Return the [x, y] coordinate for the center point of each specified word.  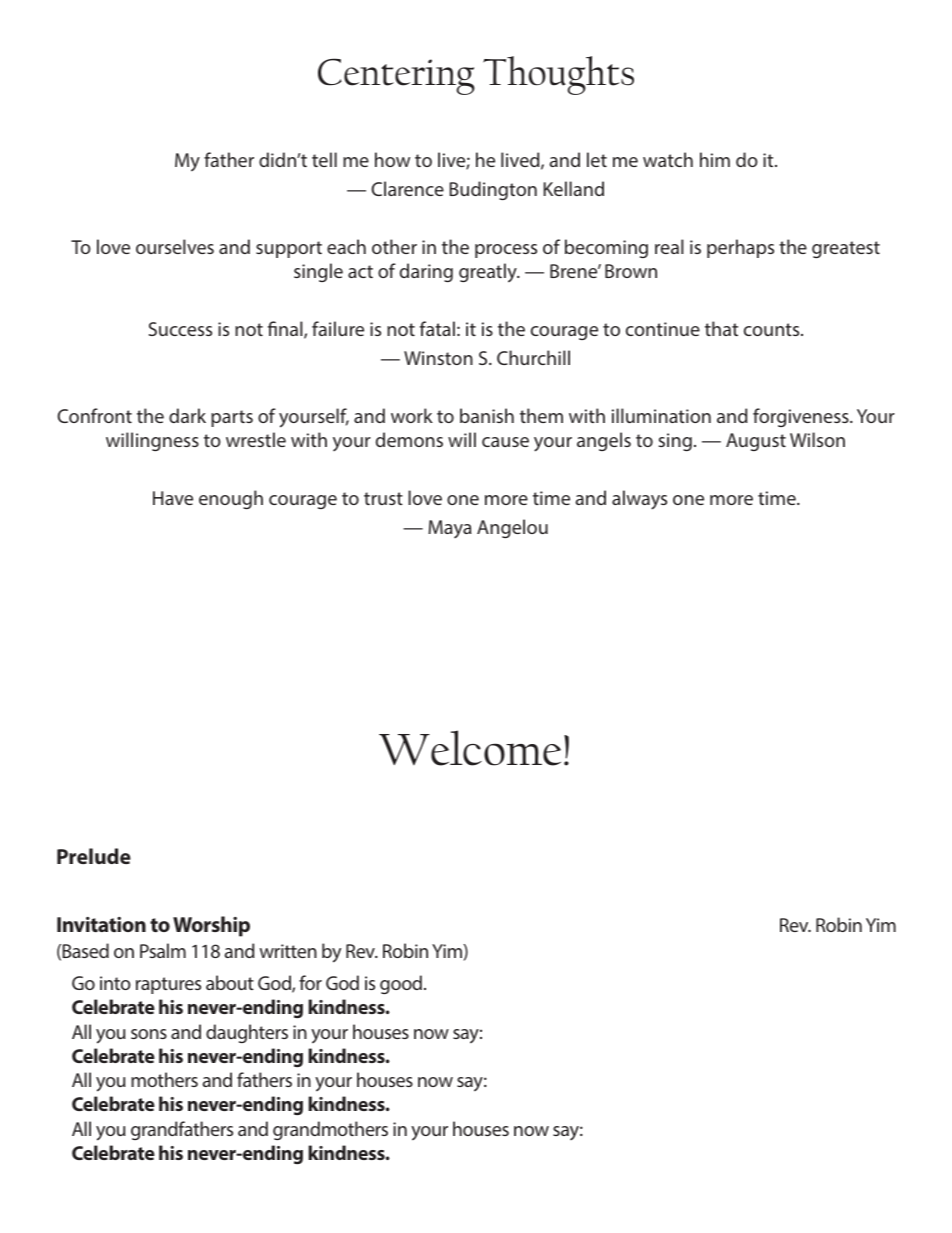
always [639, 500]
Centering [396, 76]
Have [173, 498]
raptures [168, 985]
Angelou [512, 528]
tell [324, 159]
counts [773, 329]
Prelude [94, 856]
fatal [437, 328]
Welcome [470, 748]
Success [180, 329]
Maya [450, 529]
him [715, 159]
